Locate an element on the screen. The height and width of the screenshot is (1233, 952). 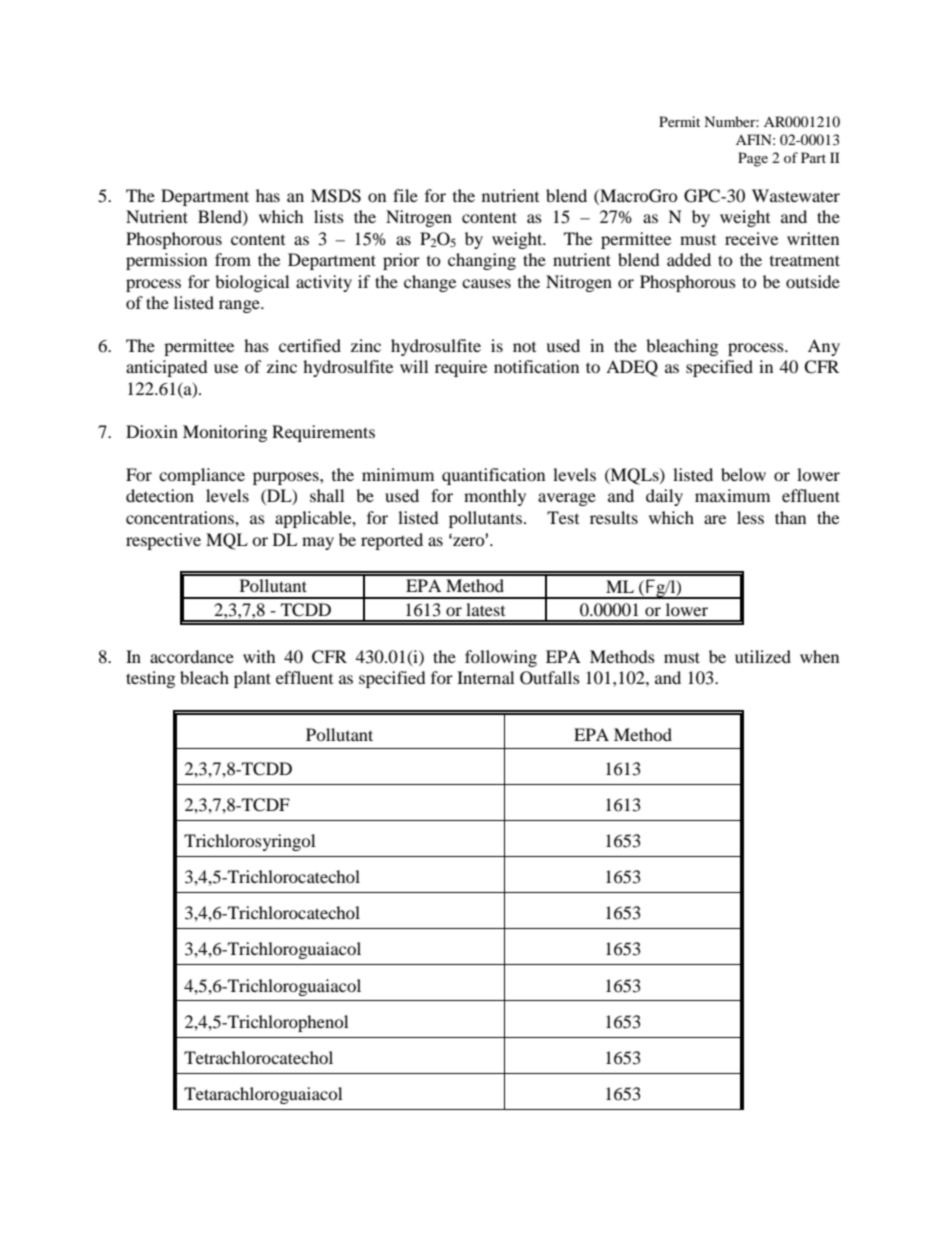
Page is located at coordinates (753, 159).
